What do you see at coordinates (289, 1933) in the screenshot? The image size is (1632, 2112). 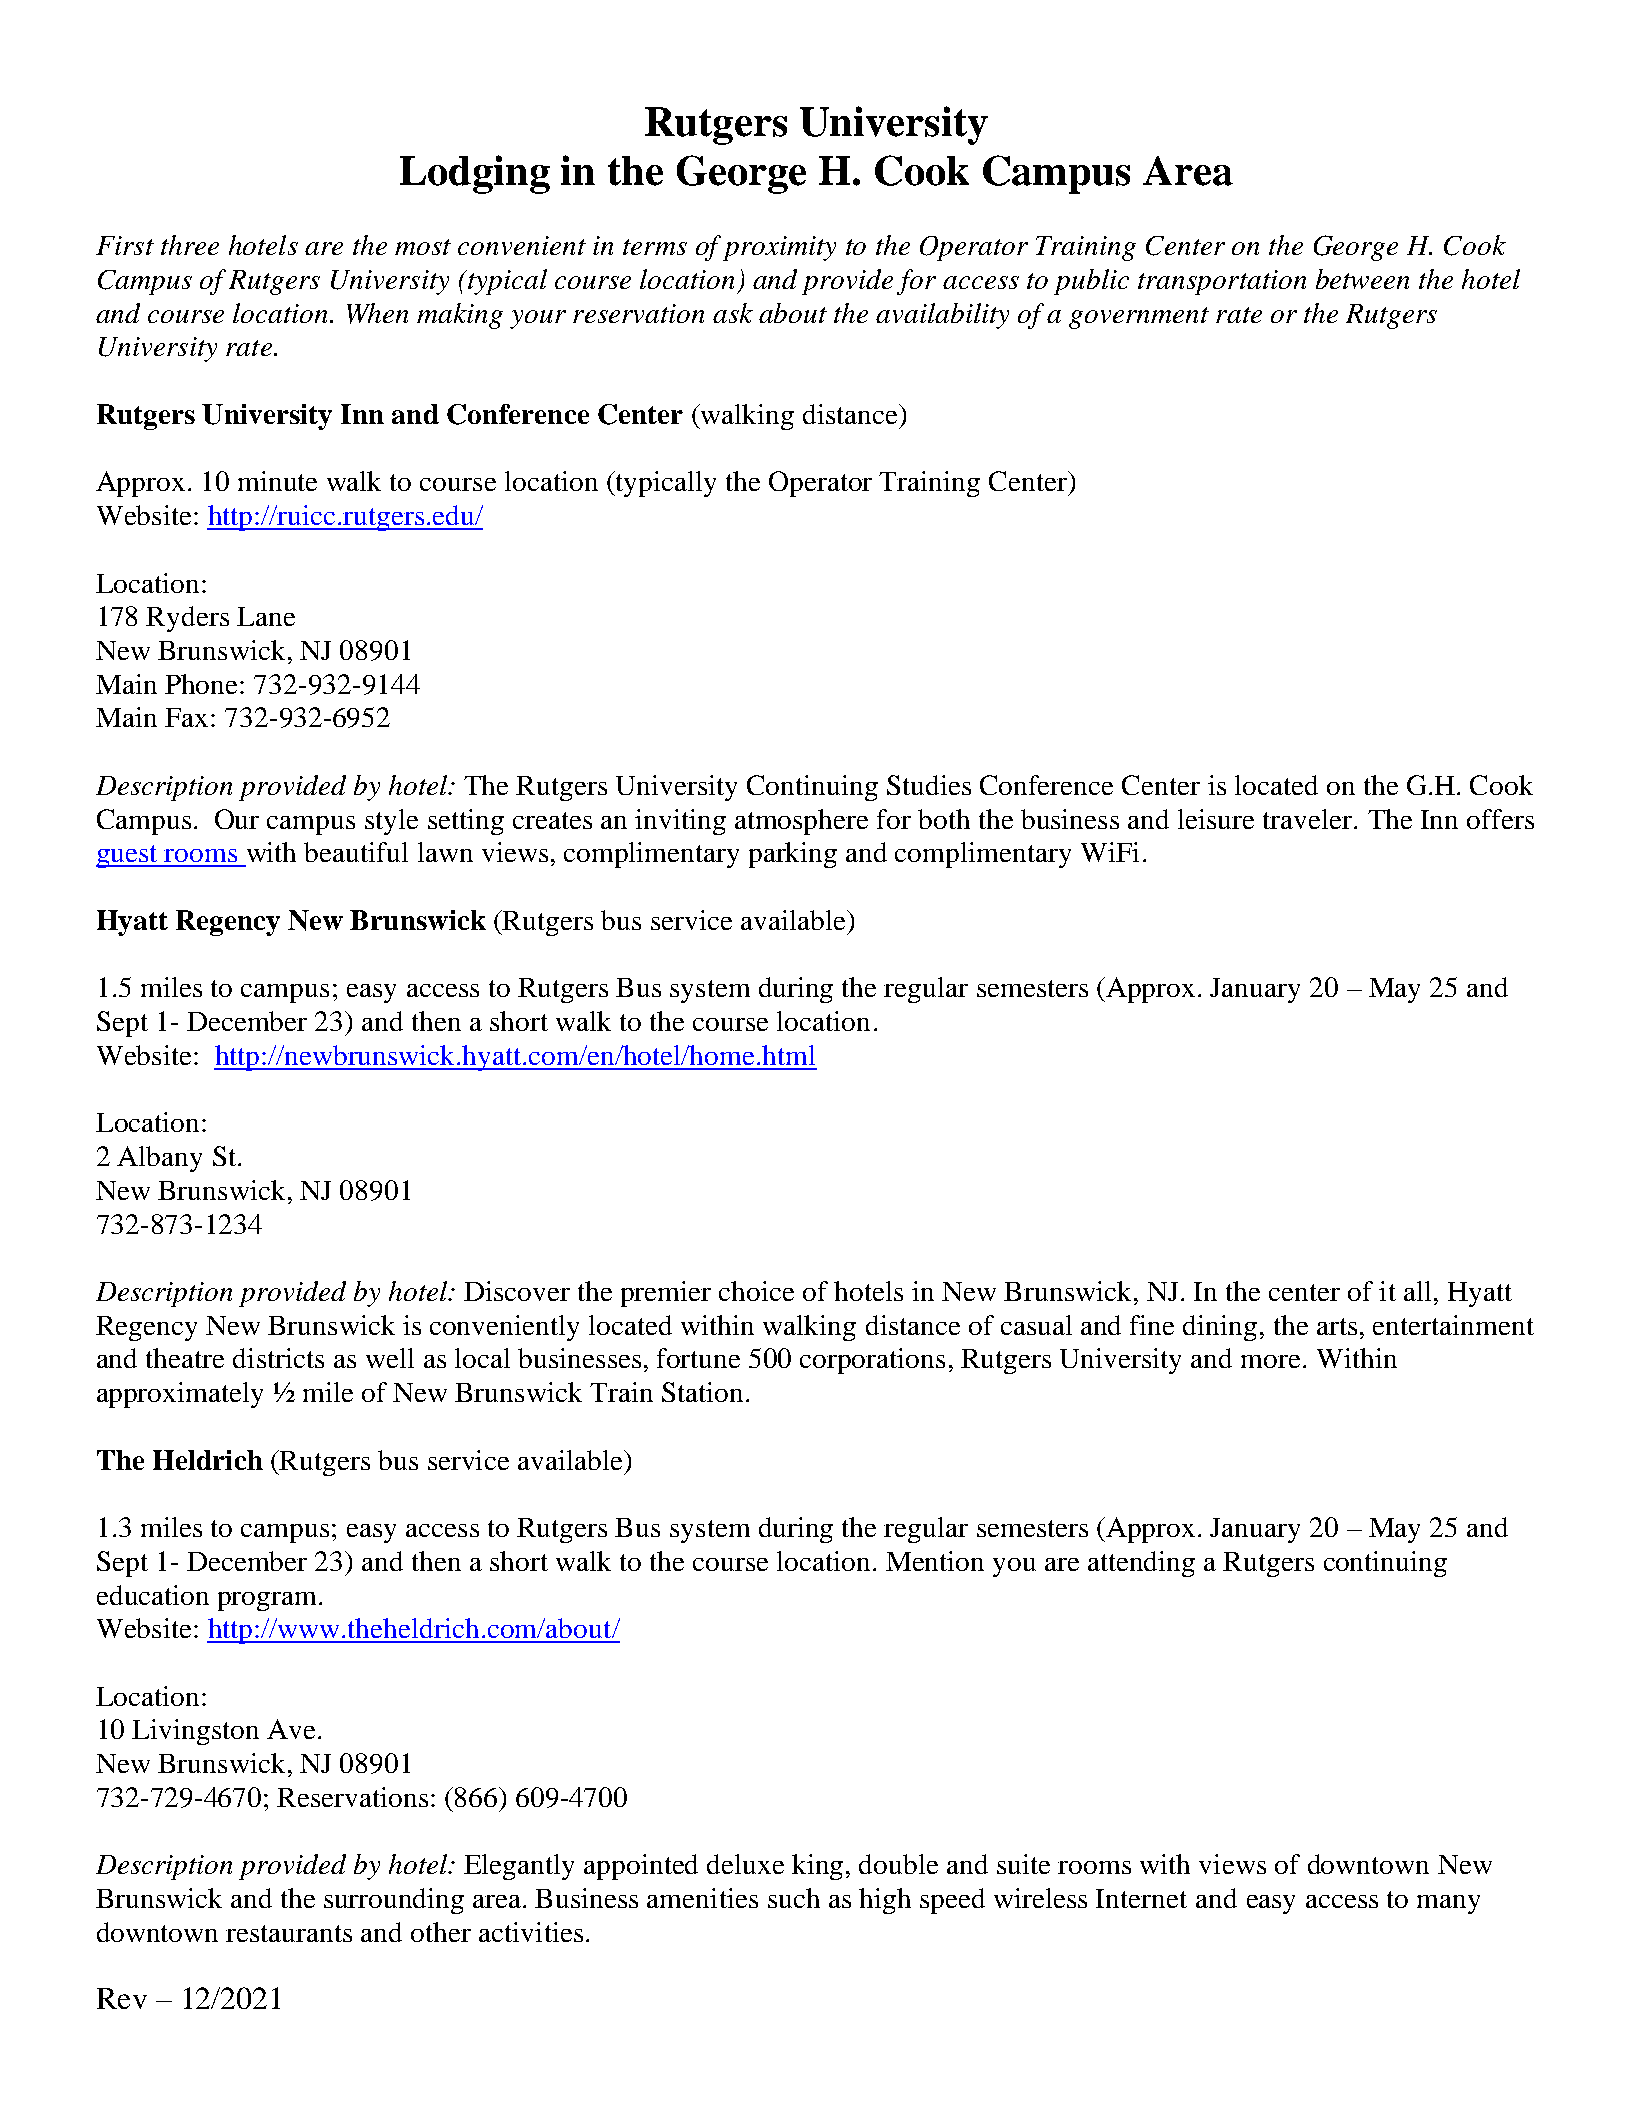 I see `restaurants` at bounding box center [289, 1933].
